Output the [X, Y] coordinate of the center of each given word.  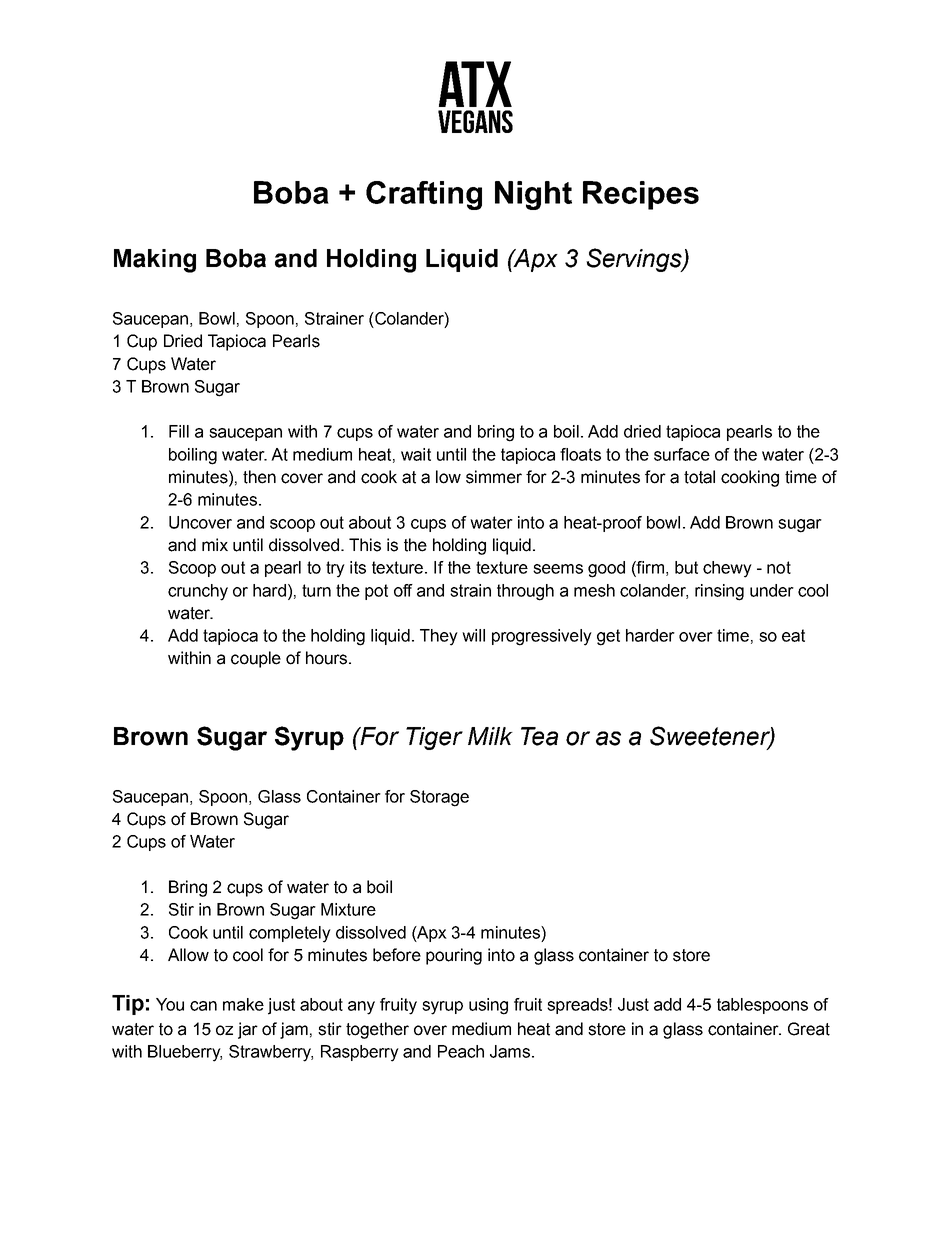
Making [155, 261]
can [203, 1006]
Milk [490, 736]
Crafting [424, 195]
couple [256, 659]
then [259, 477]
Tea [539, 736]
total [699, 477]
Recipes [641, 195]
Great [809, 1029]
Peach [461, 1051]
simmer [494, 477]
